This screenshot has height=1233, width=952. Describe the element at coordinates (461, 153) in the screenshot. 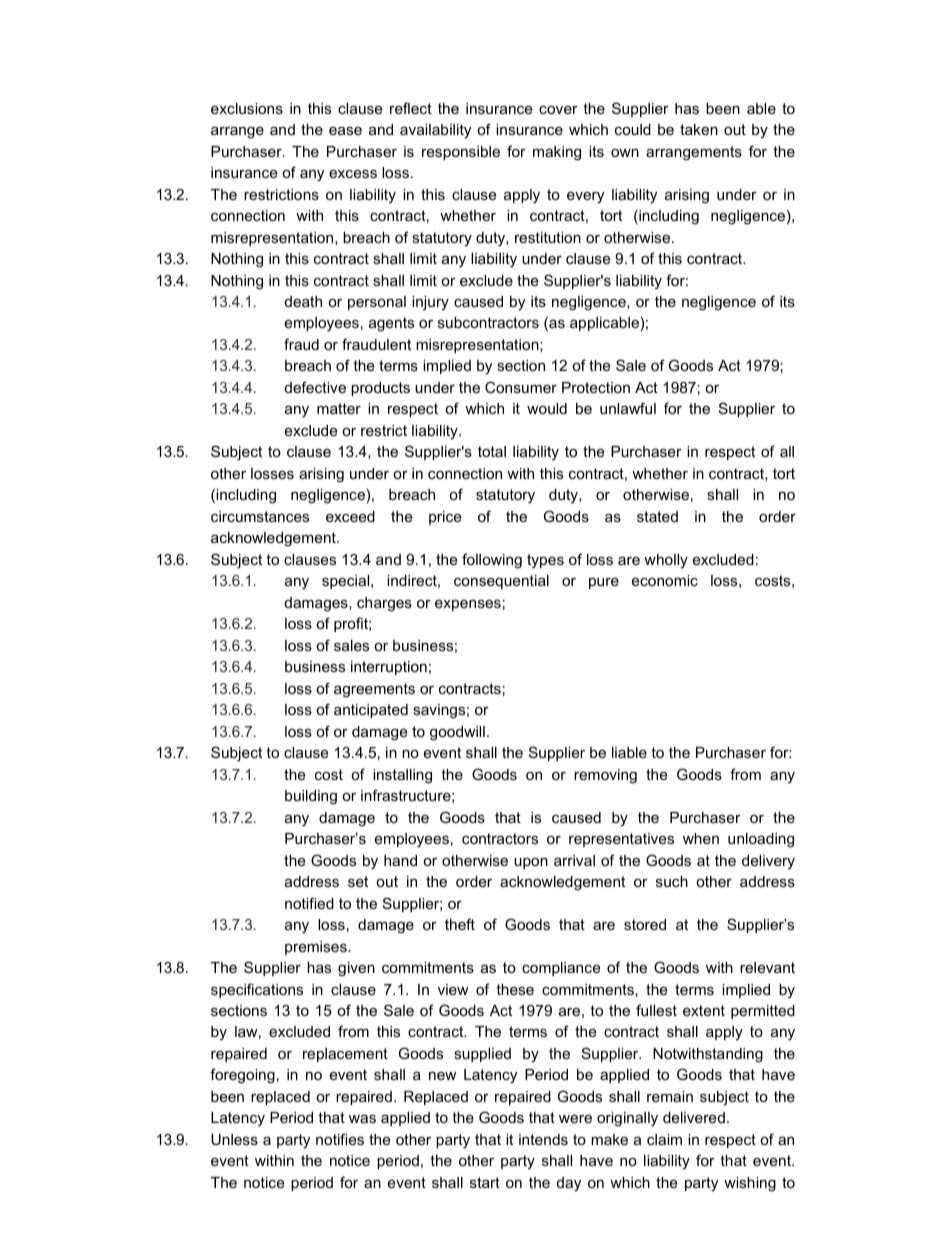

I see `responsible` at that location.
